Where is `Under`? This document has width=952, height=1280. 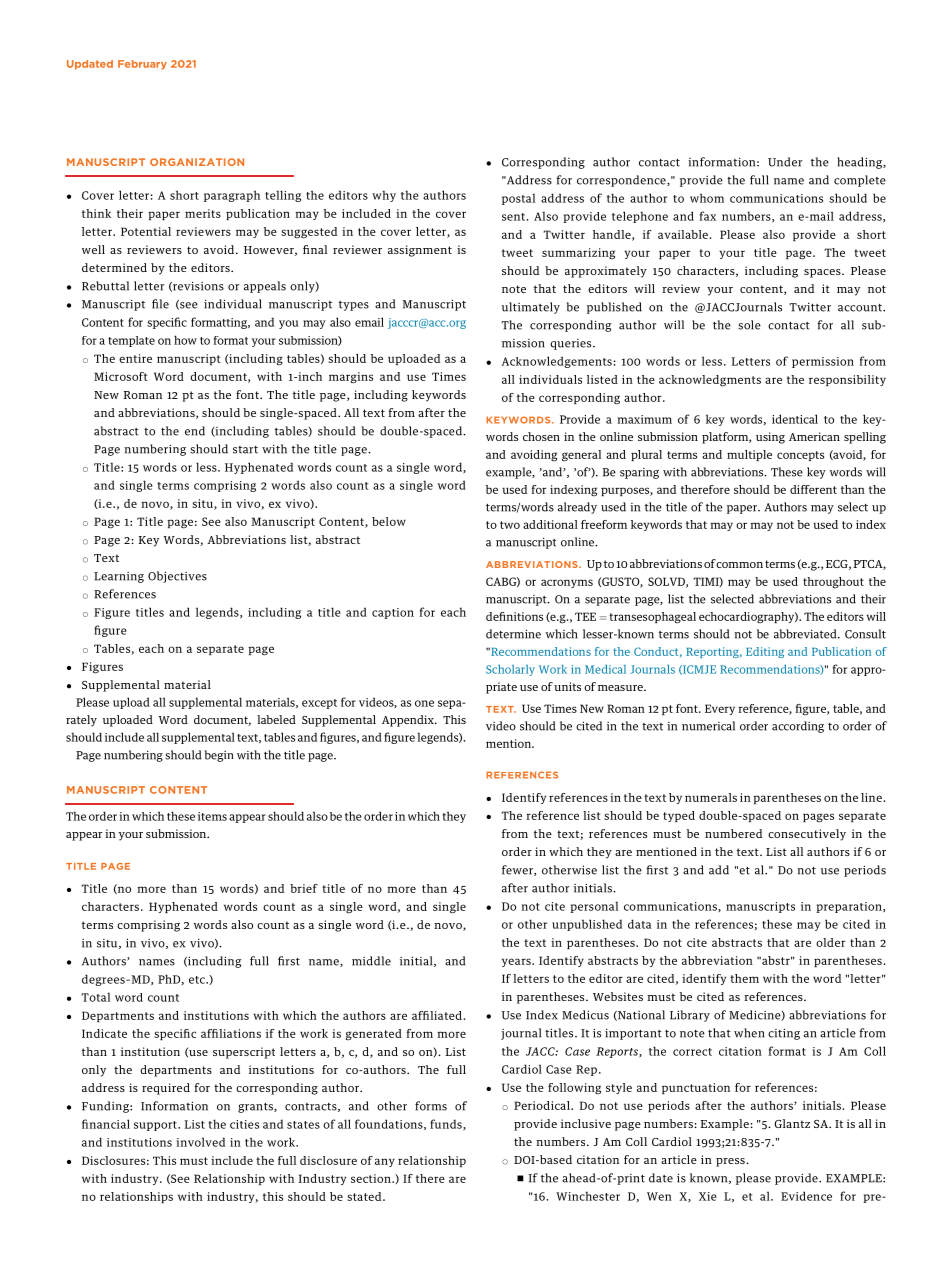
Under is located at coordinates (785, 162).
